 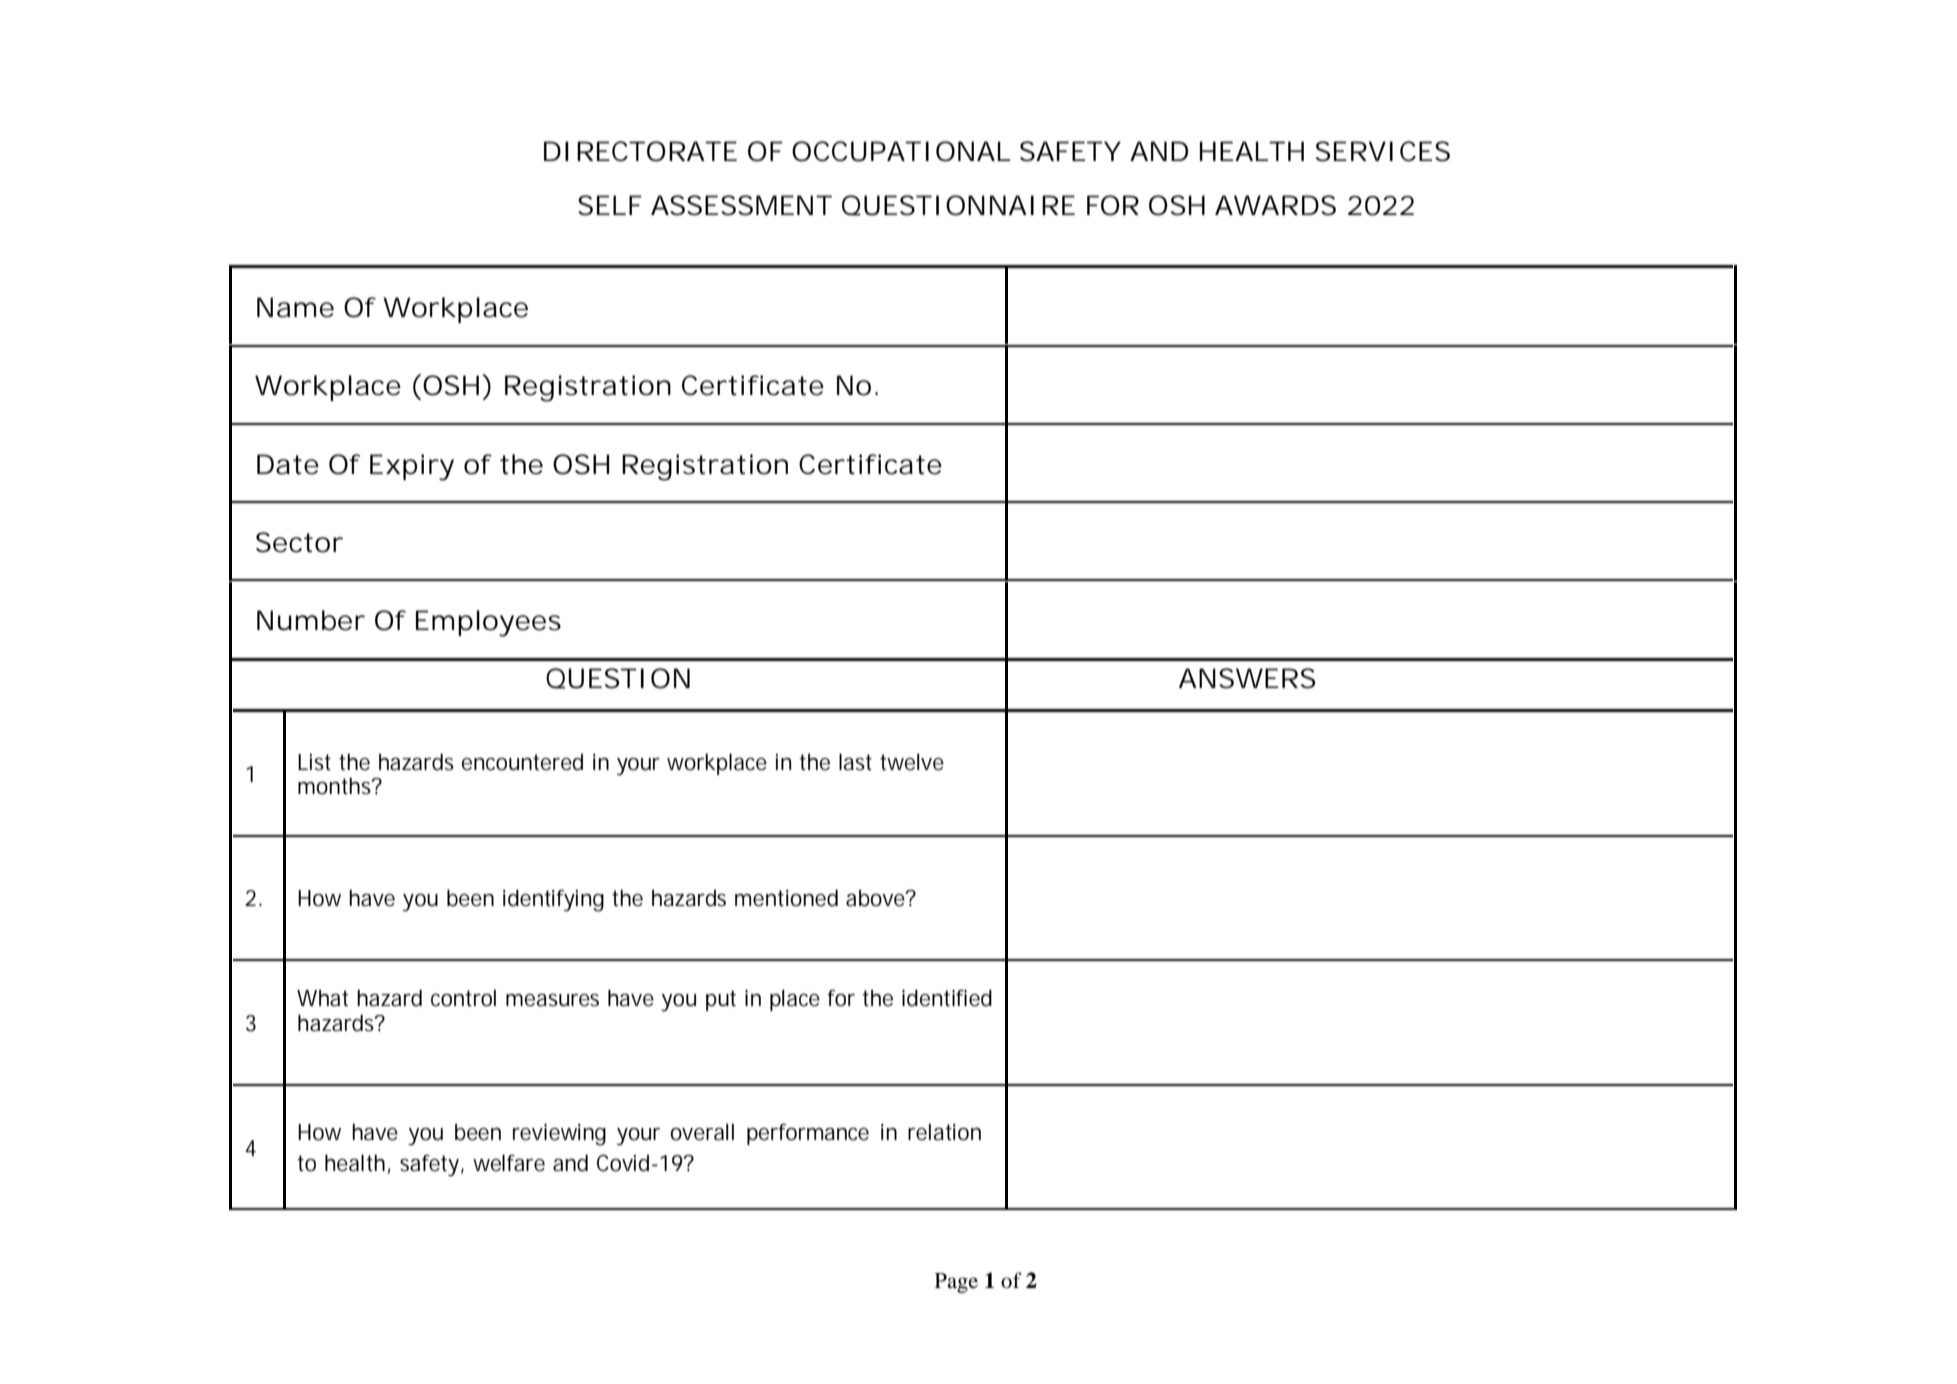 What do you see at coordinates (610, 205) in the screenshot?
I see `SELF` at bounding box center [610, 205].
